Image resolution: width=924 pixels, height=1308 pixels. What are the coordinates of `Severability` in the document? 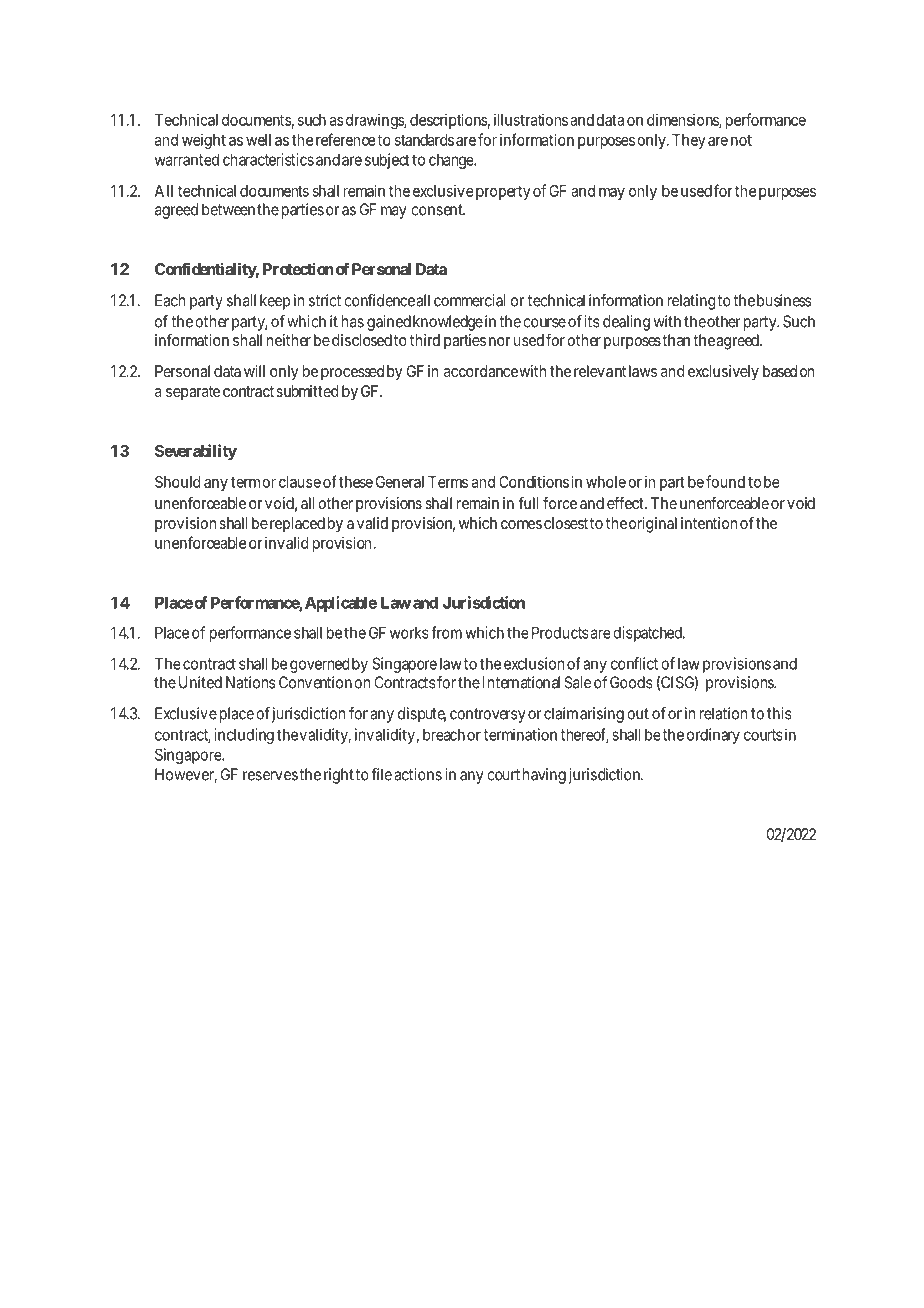 It's located at (196, 452).
